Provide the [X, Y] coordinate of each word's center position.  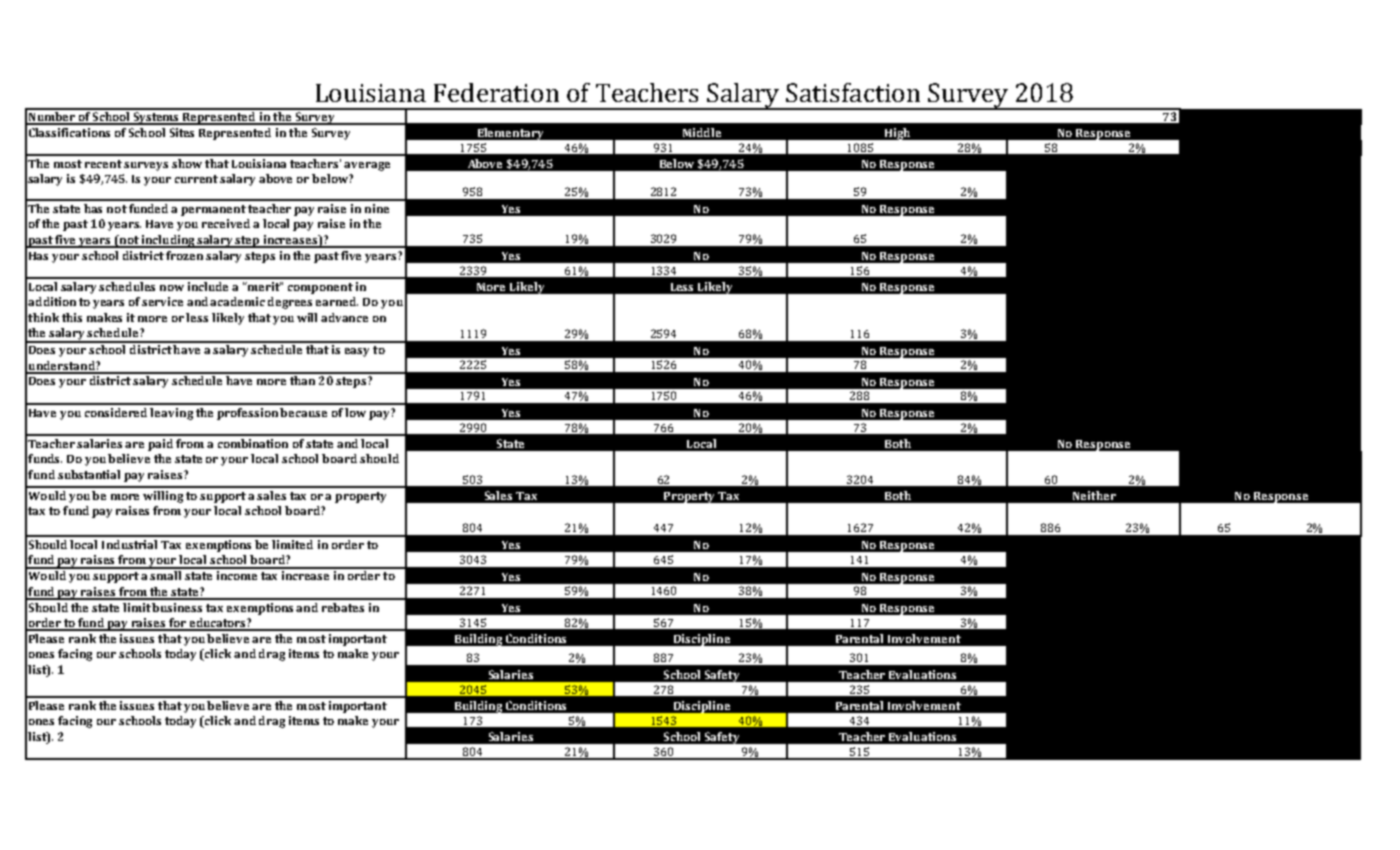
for [177, 624]
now [172, 288]
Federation [496, 92]
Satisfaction [853, 92]
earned [337, 301]
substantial [89, 474]
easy [357, 352]
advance [344, 317]
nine [377, 208]
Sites [182, 132]
